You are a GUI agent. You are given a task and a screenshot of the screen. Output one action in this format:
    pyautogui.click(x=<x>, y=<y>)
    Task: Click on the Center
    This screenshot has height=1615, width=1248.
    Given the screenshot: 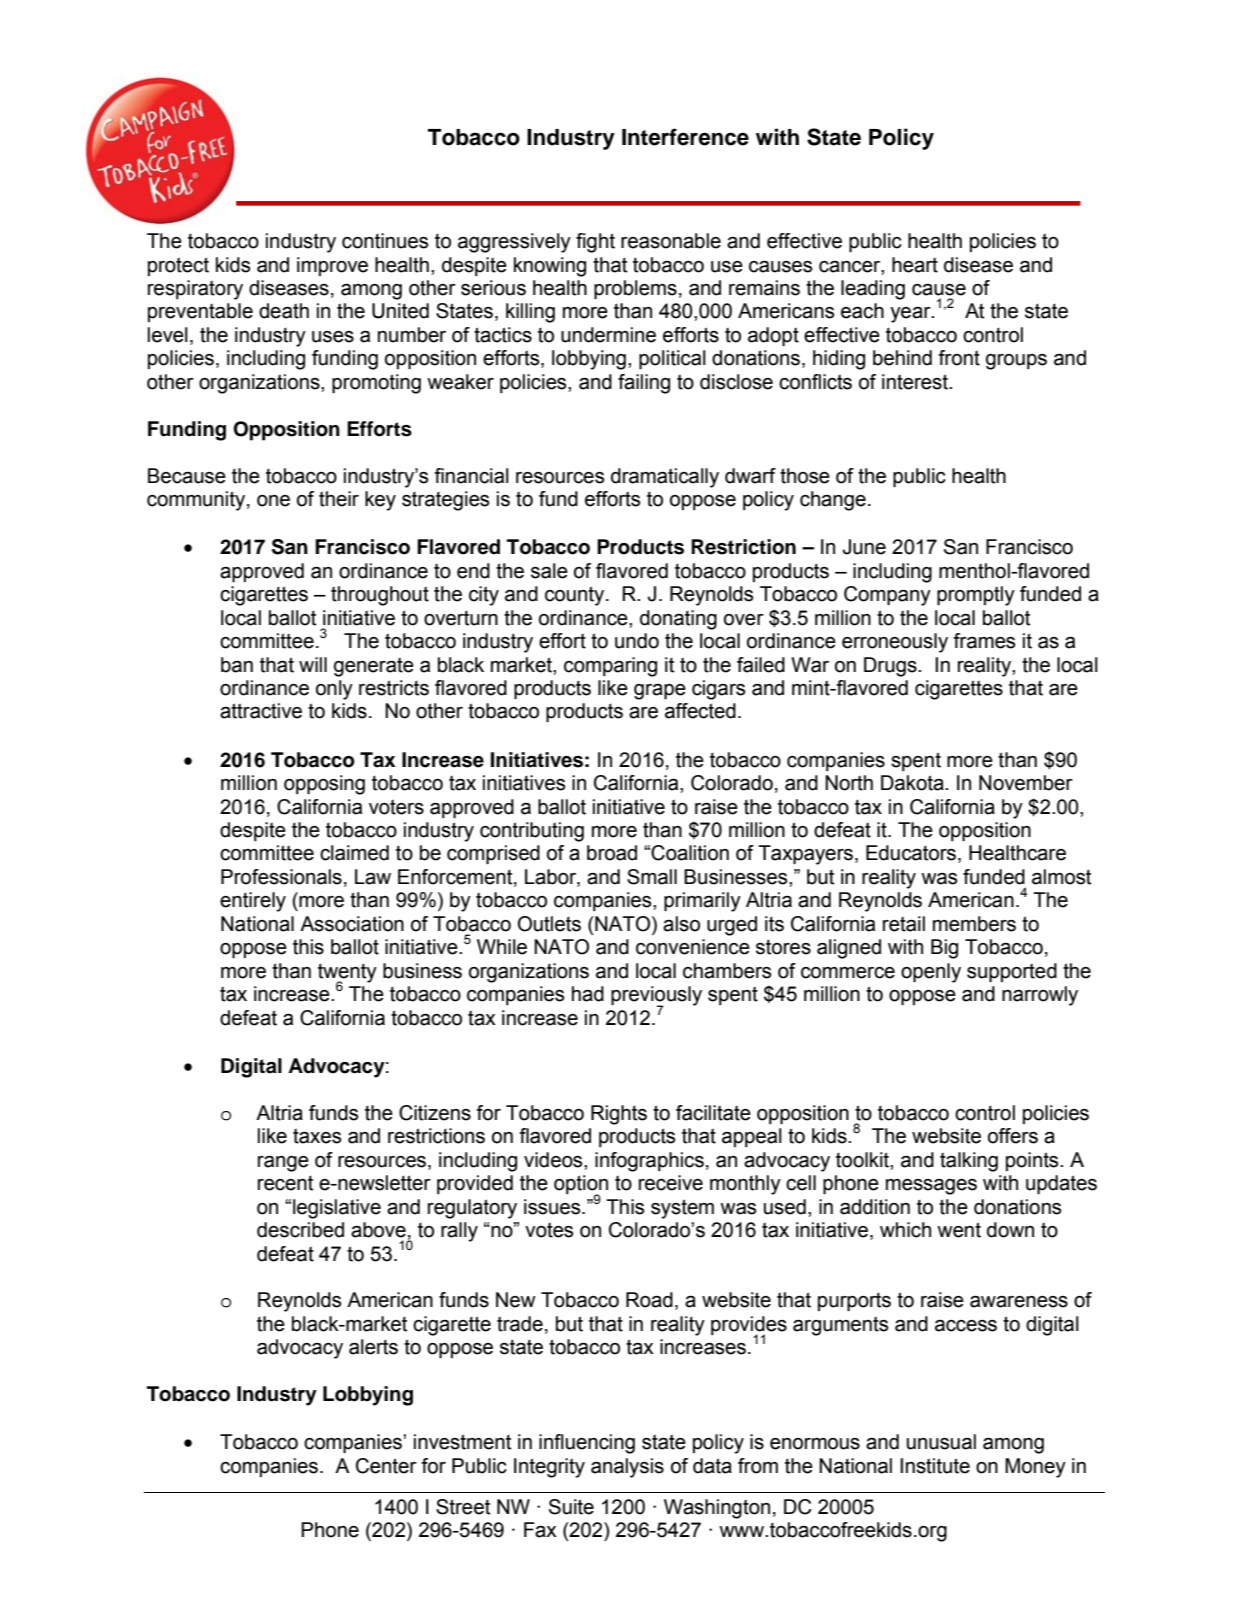 What is the action you would take?
    pyautogui.click(x=386, y=1466)
